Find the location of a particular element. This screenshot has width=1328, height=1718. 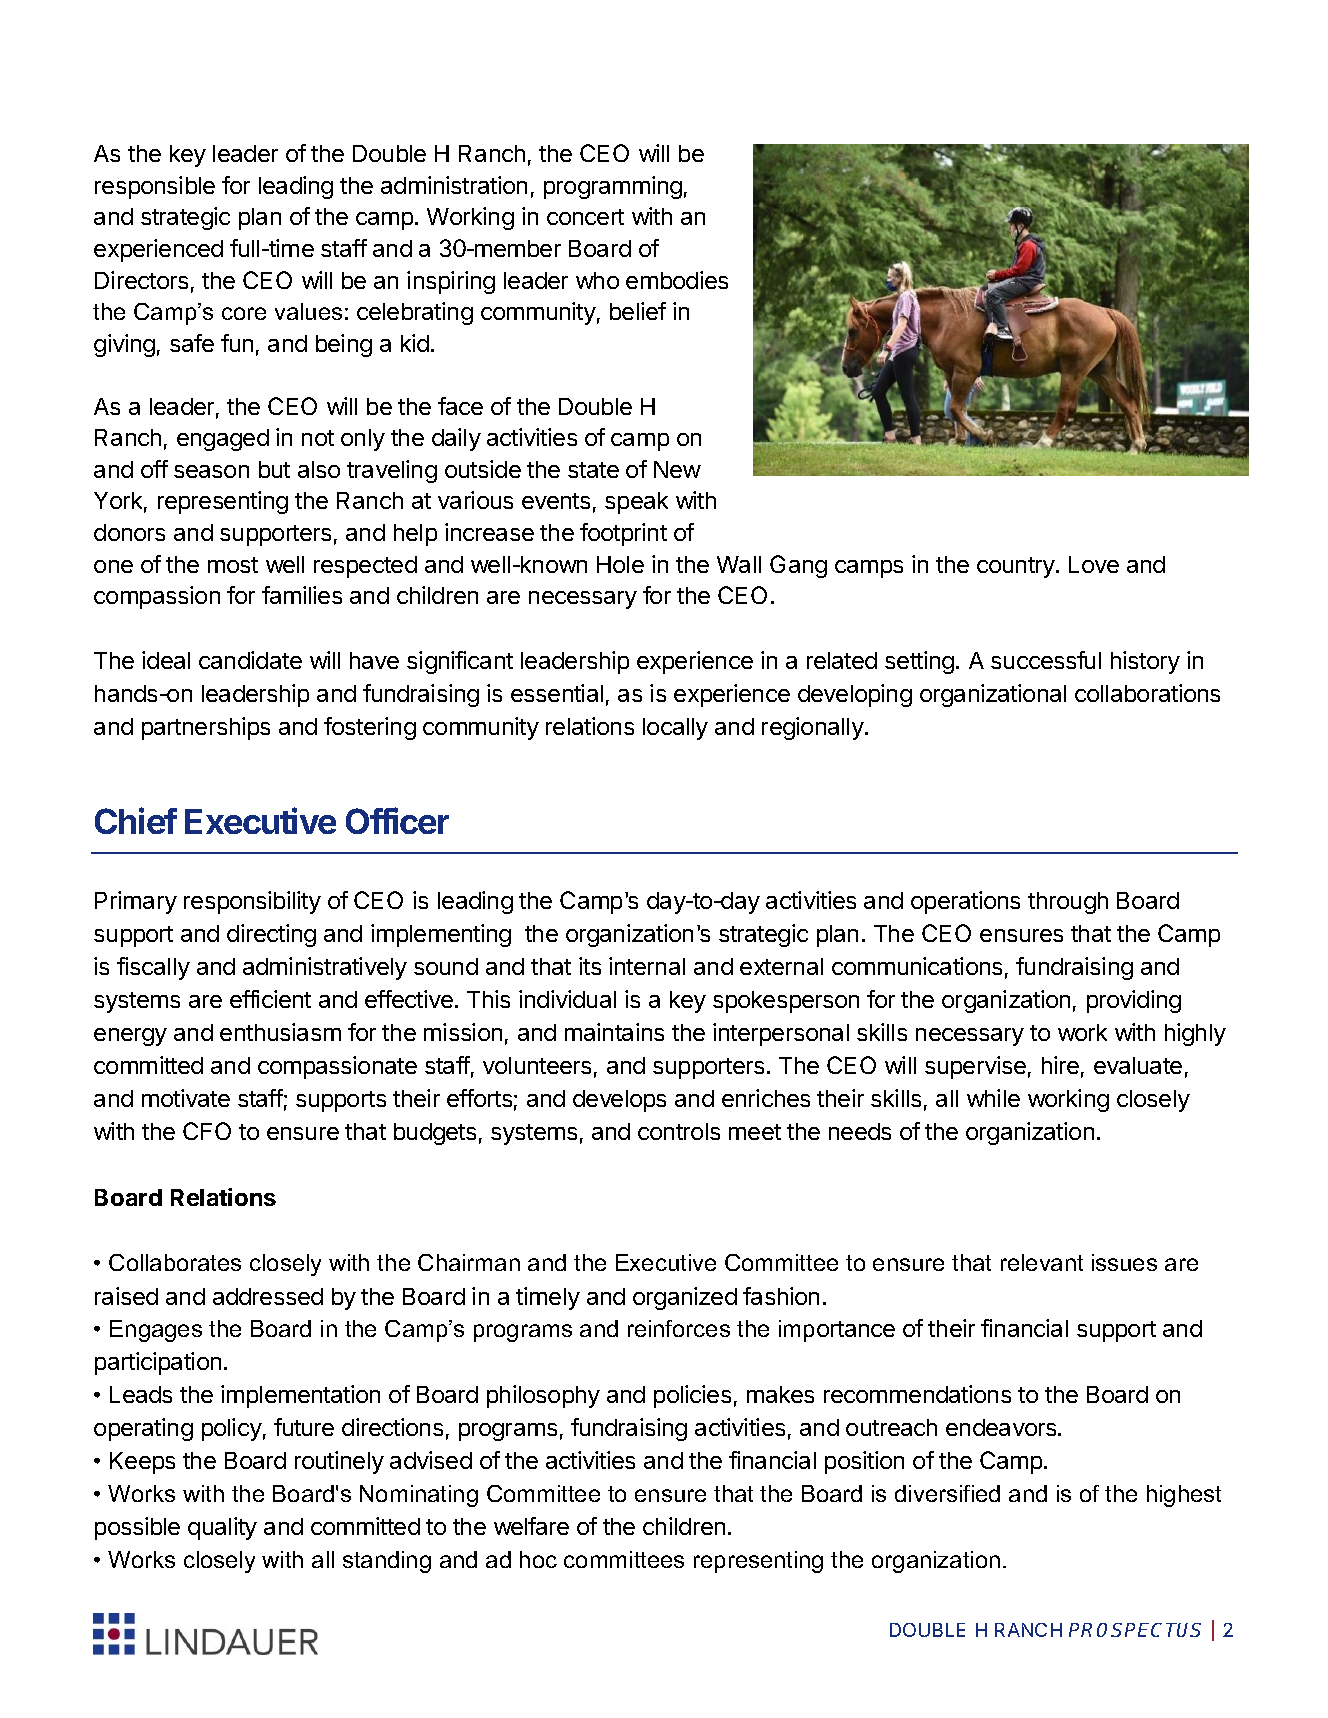

most is located at coordinates (233, 565).
